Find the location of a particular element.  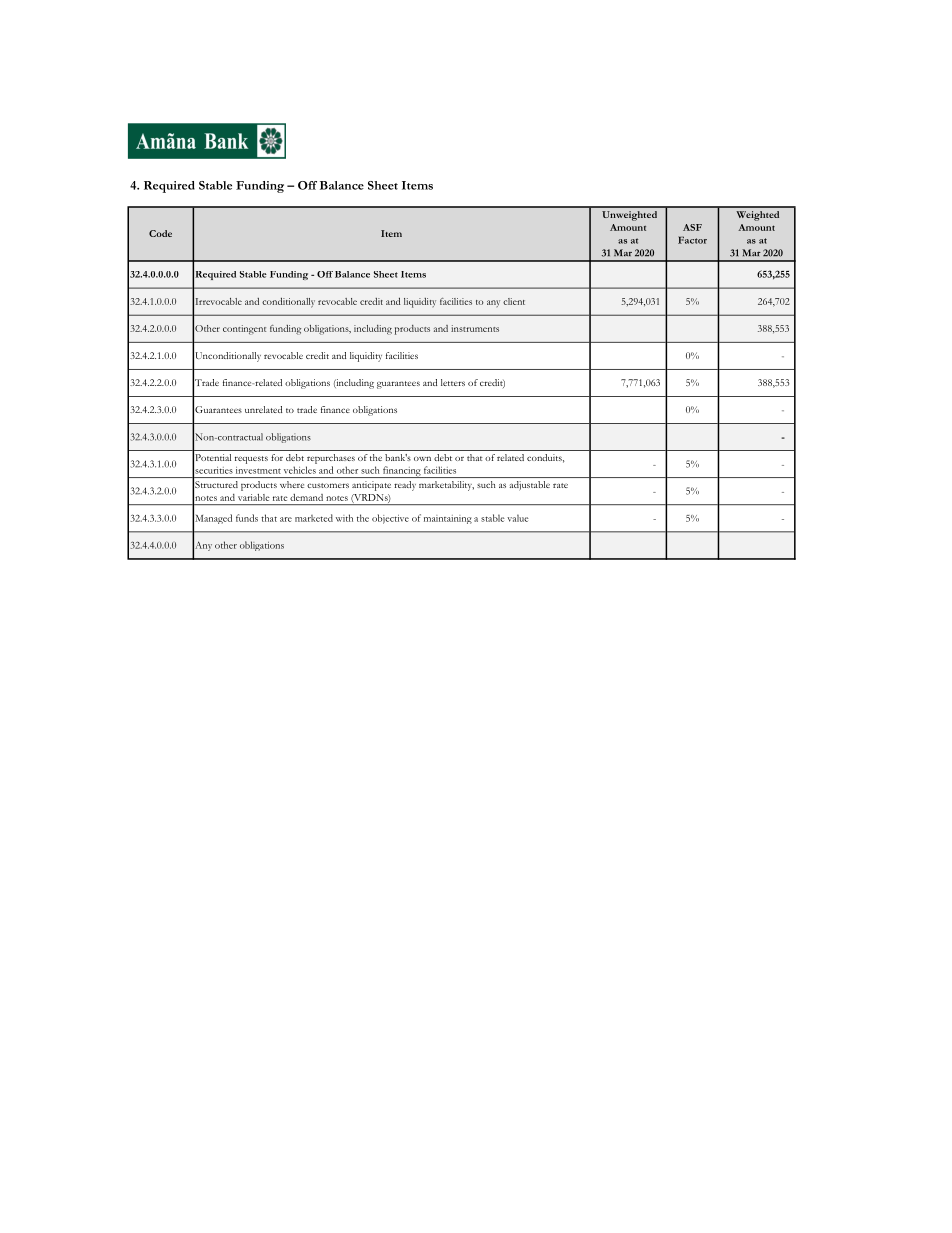

value is located at coordinates (518, 518).
